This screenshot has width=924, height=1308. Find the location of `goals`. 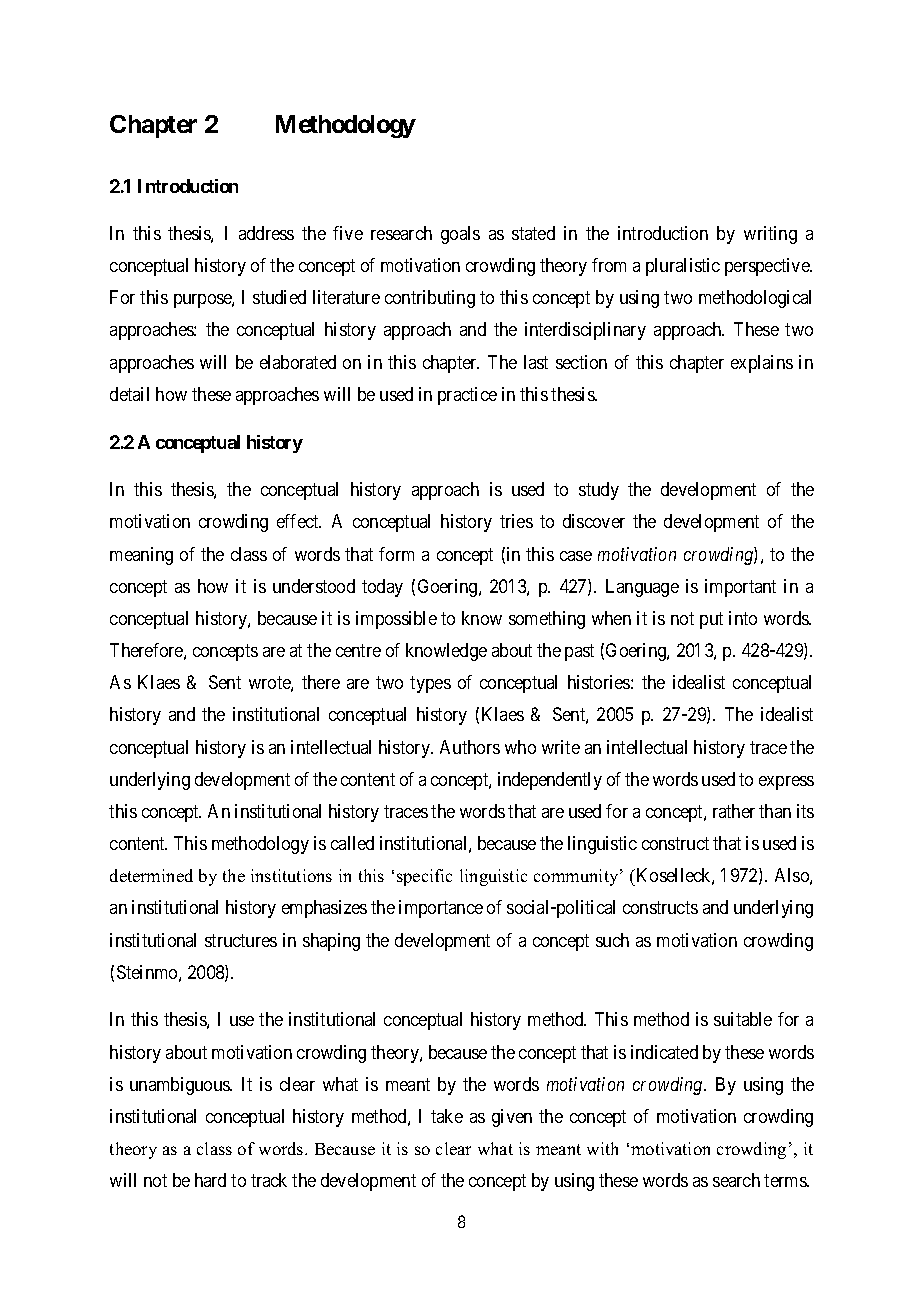

goals is located at coordinates (460, 235).
